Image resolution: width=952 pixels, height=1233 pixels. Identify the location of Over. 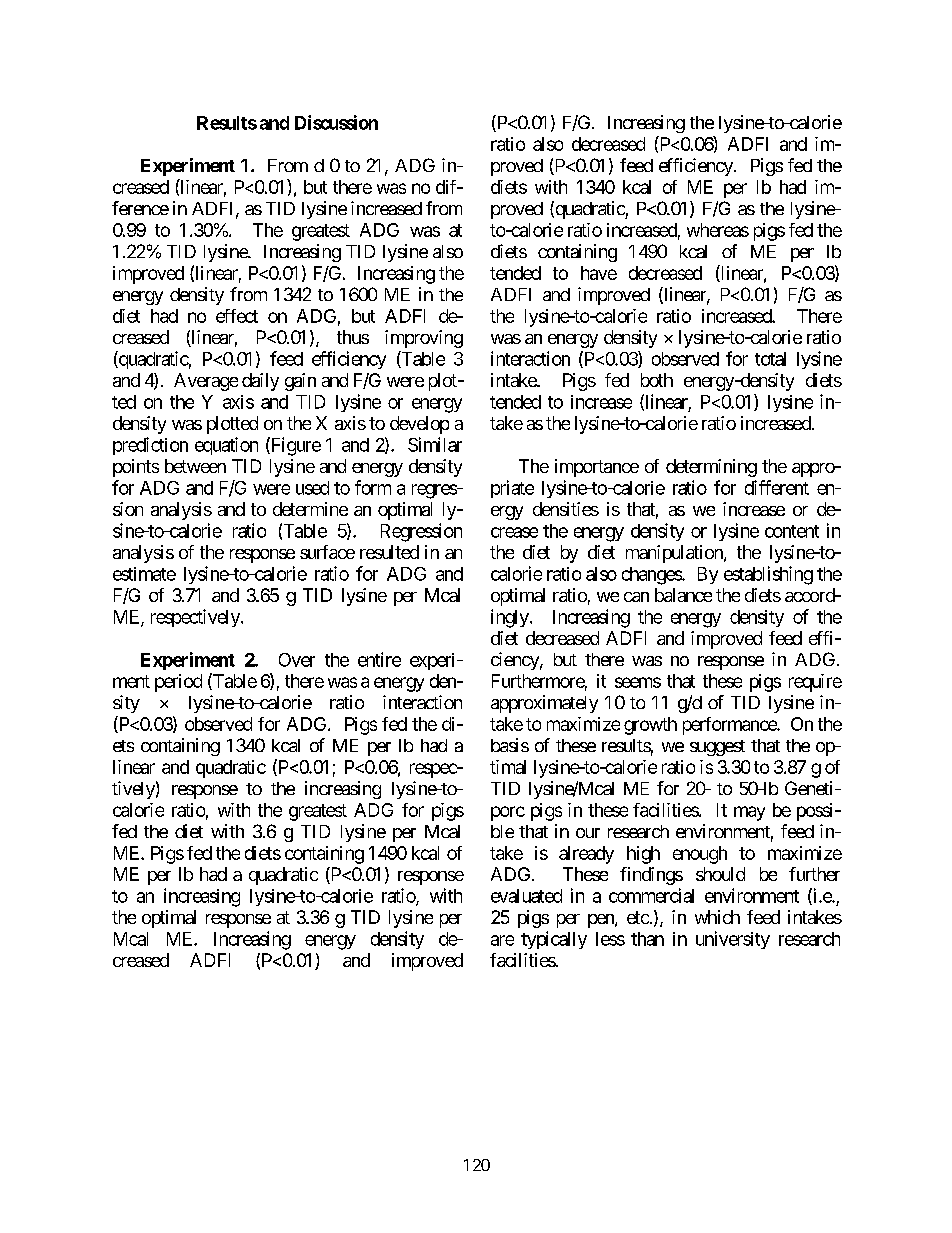
(297, 660).
